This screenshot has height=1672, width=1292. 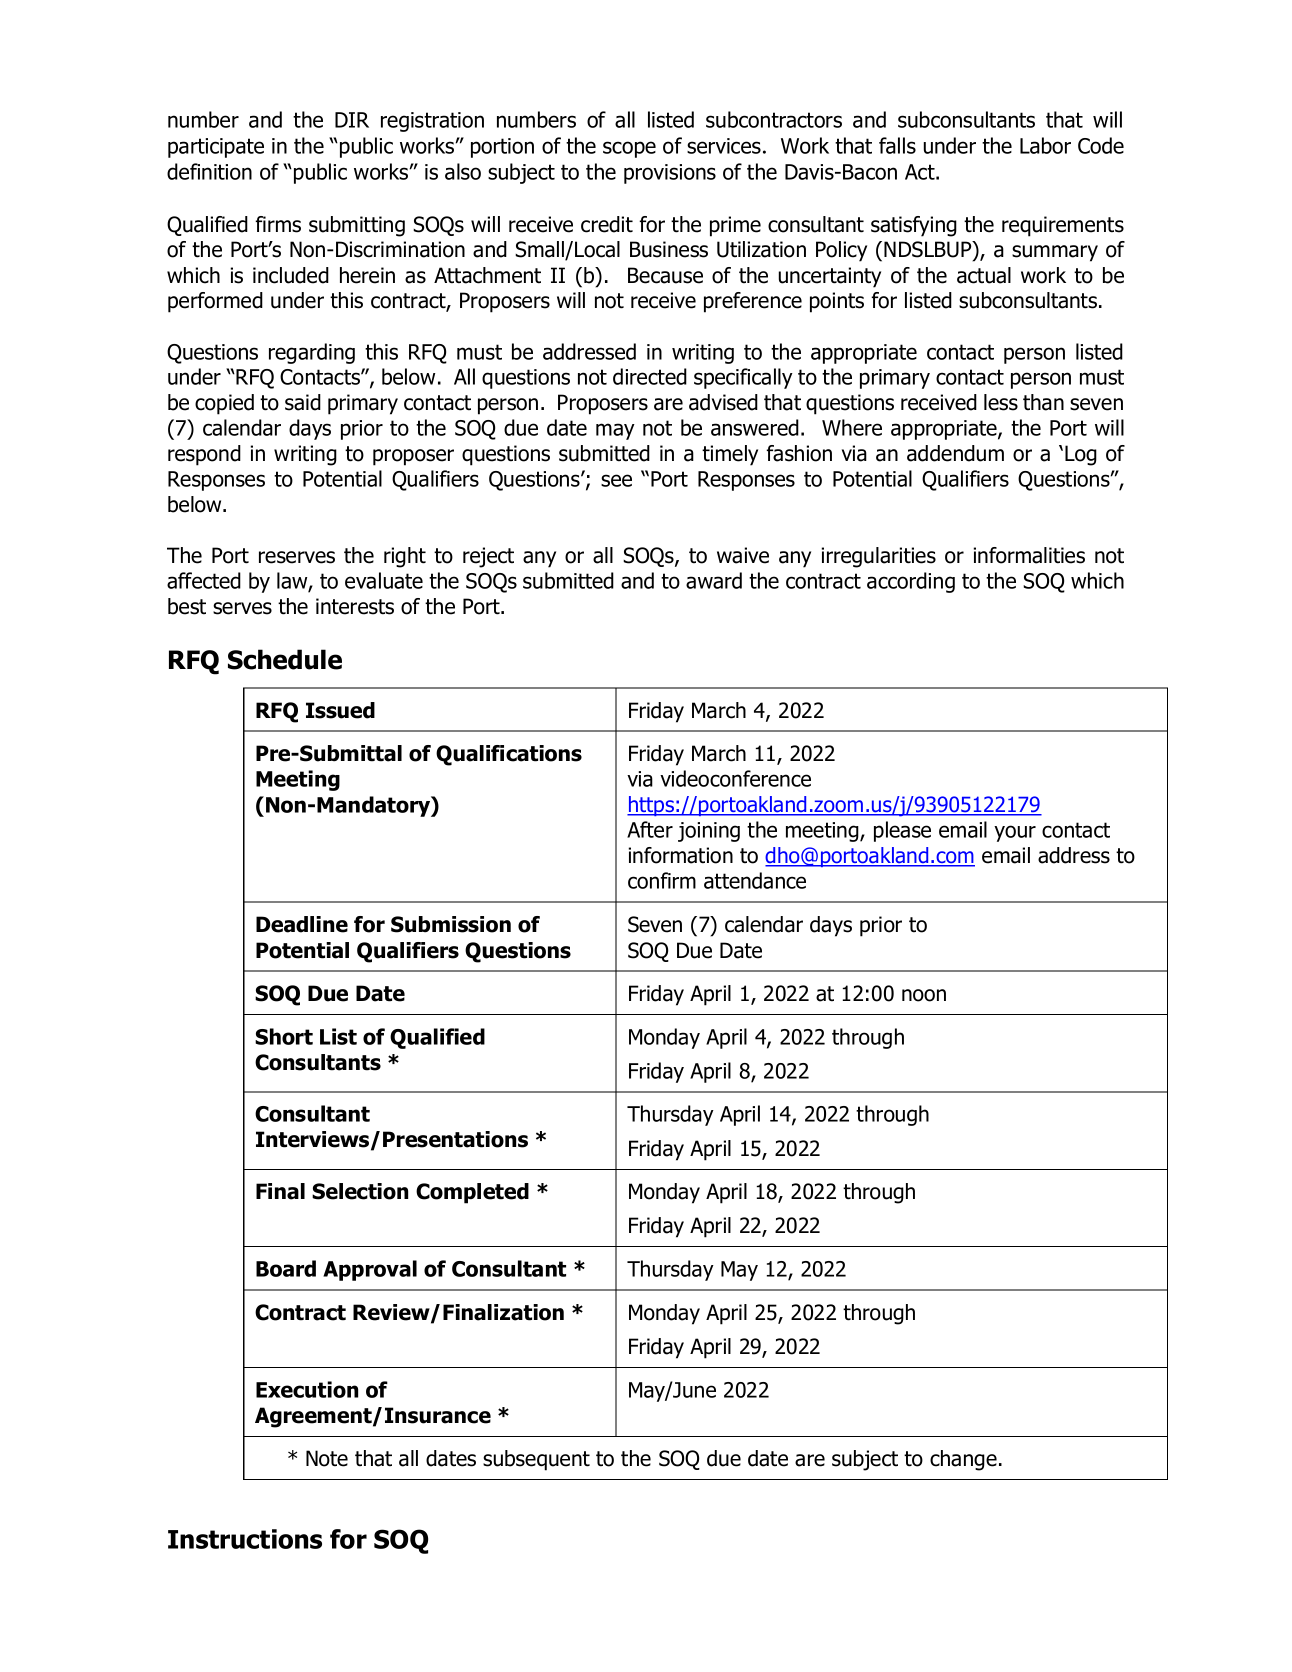 I want to click on Note, so click(x=327, y=1458).
